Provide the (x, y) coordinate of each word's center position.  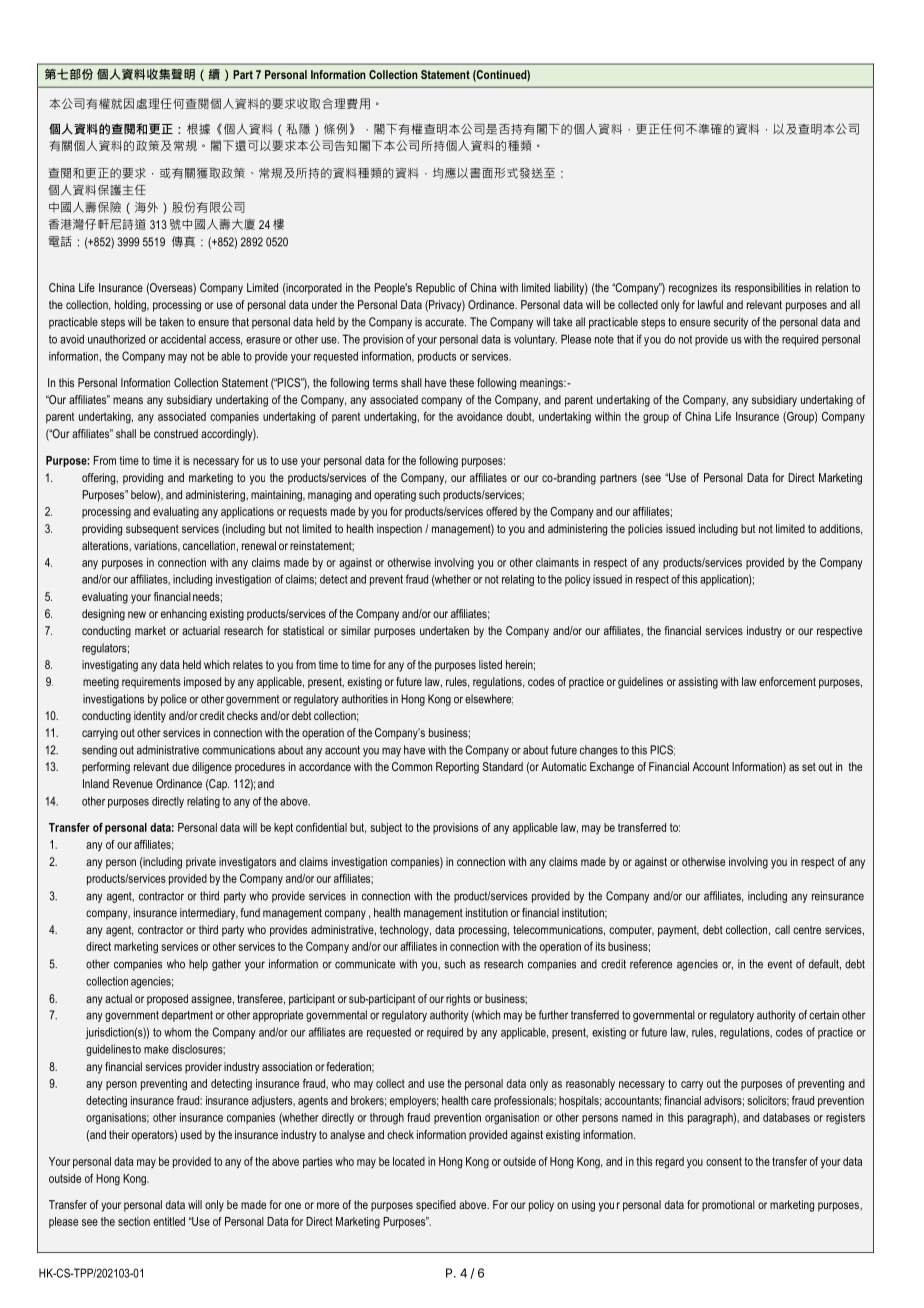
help (198, 965)
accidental (183, 339)
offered (501, 511)
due (180, 766)
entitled (169, 1221)
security (731, 323)
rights (458, 1000)
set (809, 767)
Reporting (457, 768)
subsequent (152, 530)
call (782, 929)
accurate (445, 322)
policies (645, 530)
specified (436, 1206)
